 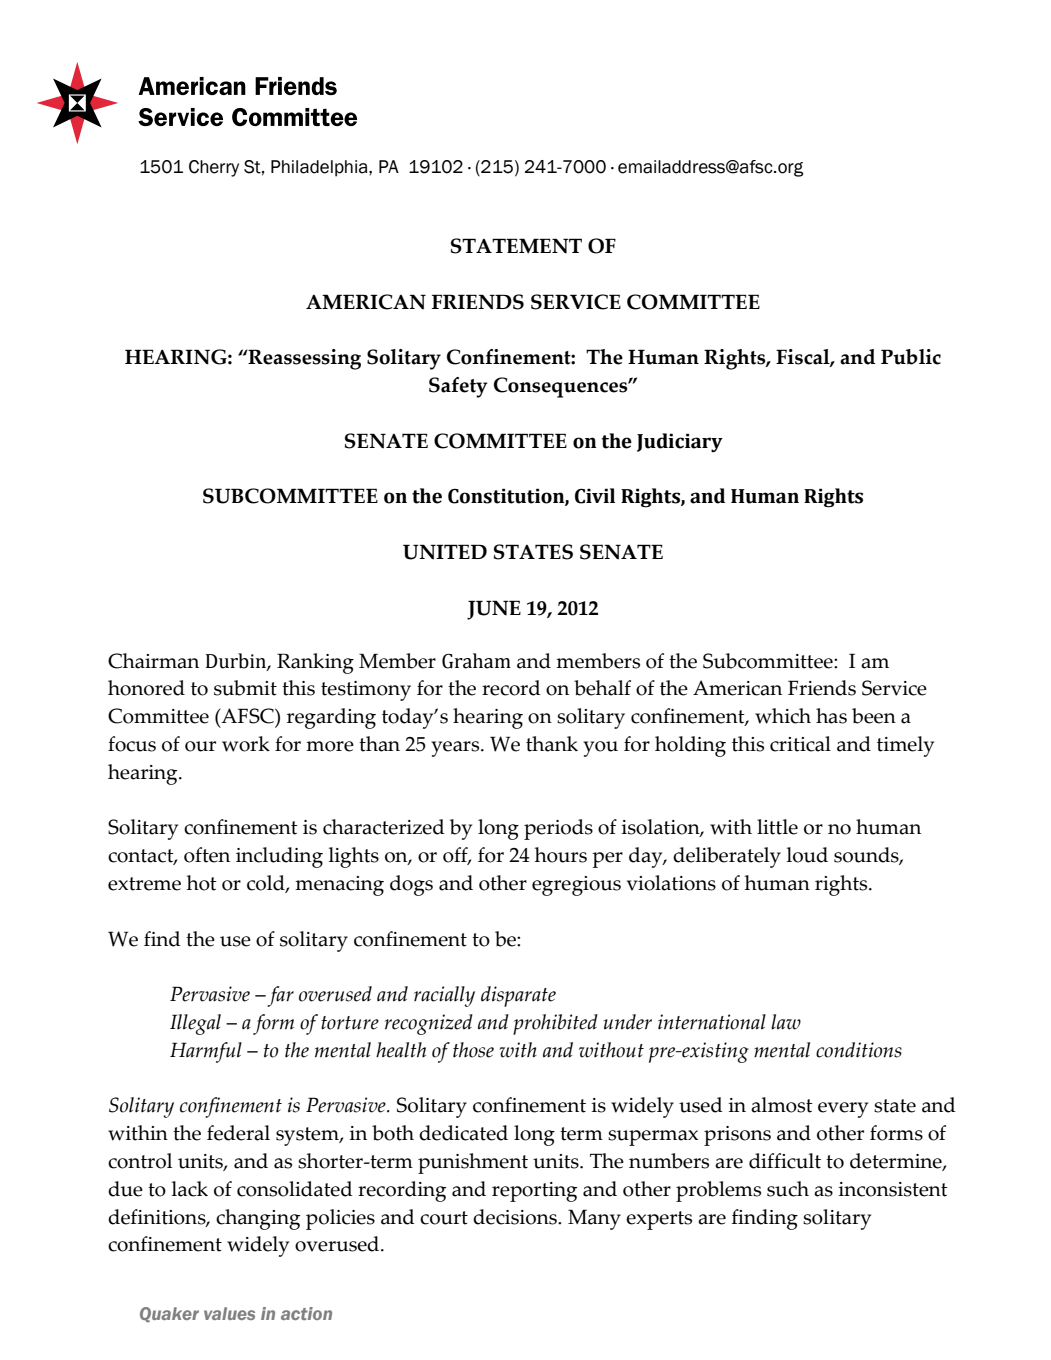 What do you see at coordinates (516, 1217) in the screenshot?
I see `decisions` at bounding box center [516, 1217].
